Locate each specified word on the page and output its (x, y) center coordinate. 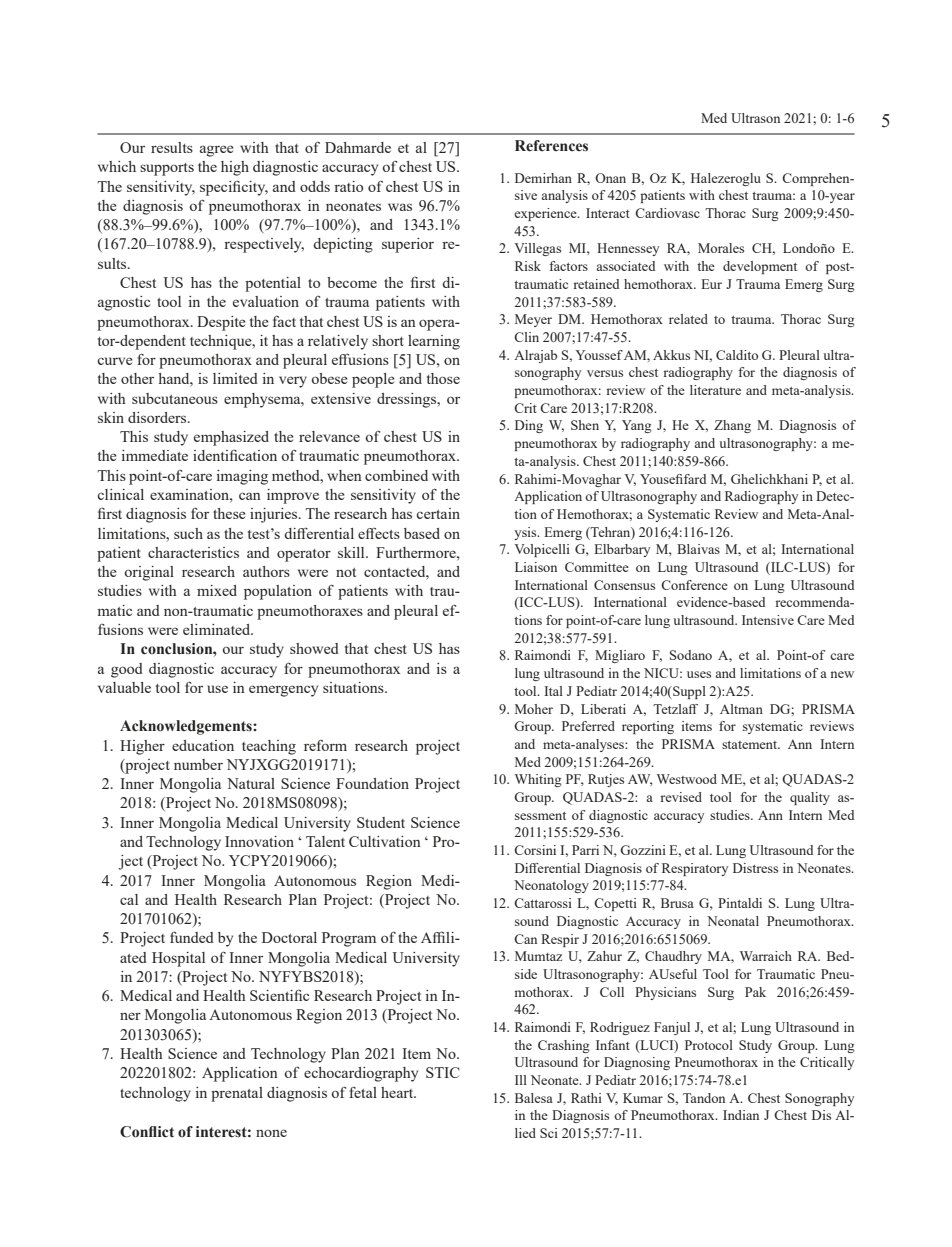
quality (810, 798)
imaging (242, 477)
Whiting (538, 780)
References (551, 146)
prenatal (237, 1094)
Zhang (732, 426)
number (198, 764)
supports (167, 169)
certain (438, 513)
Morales (721, 248)
